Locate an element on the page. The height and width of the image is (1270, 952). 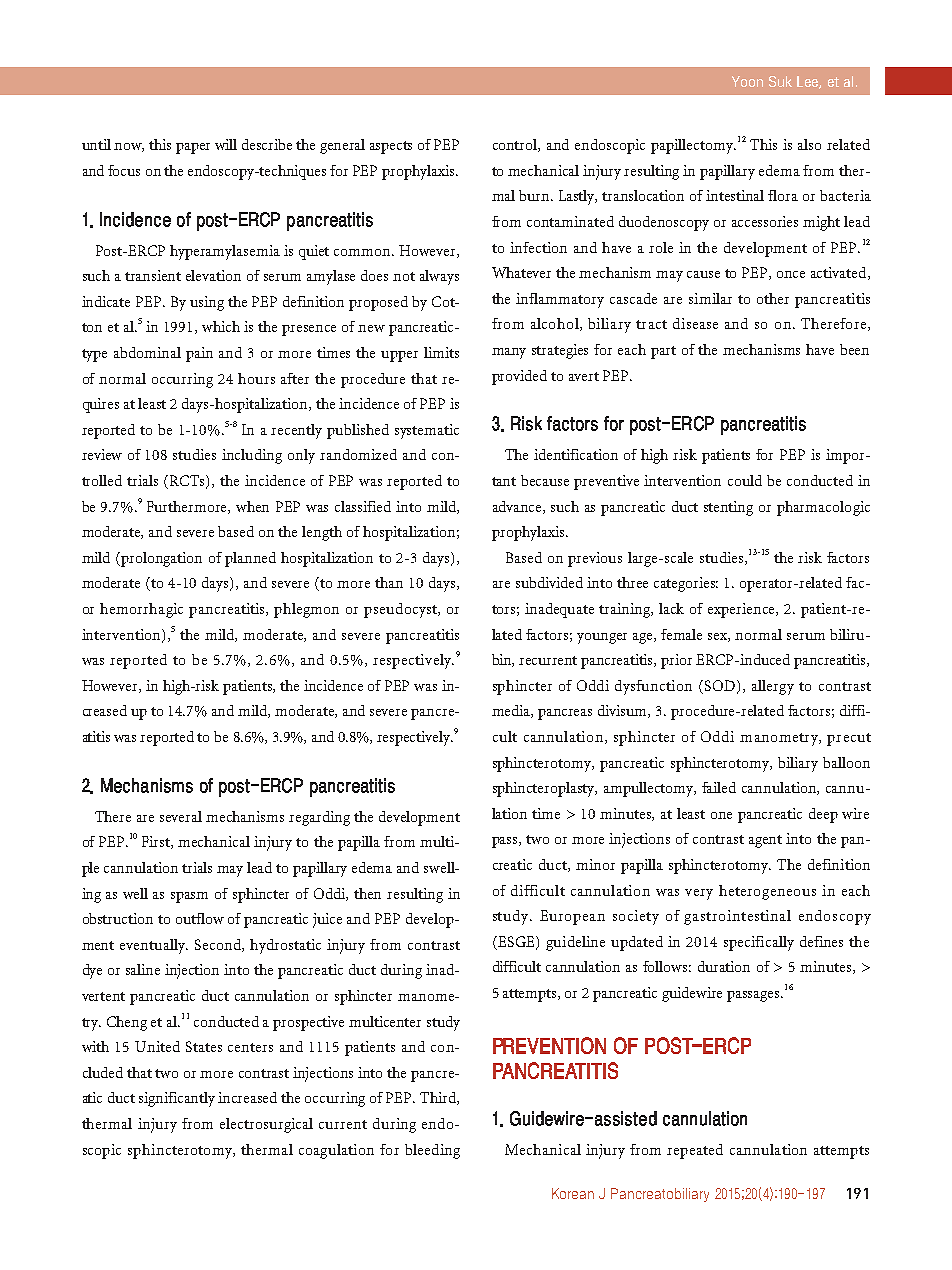
hemorrhagic is located at coordinates (141, 610).
